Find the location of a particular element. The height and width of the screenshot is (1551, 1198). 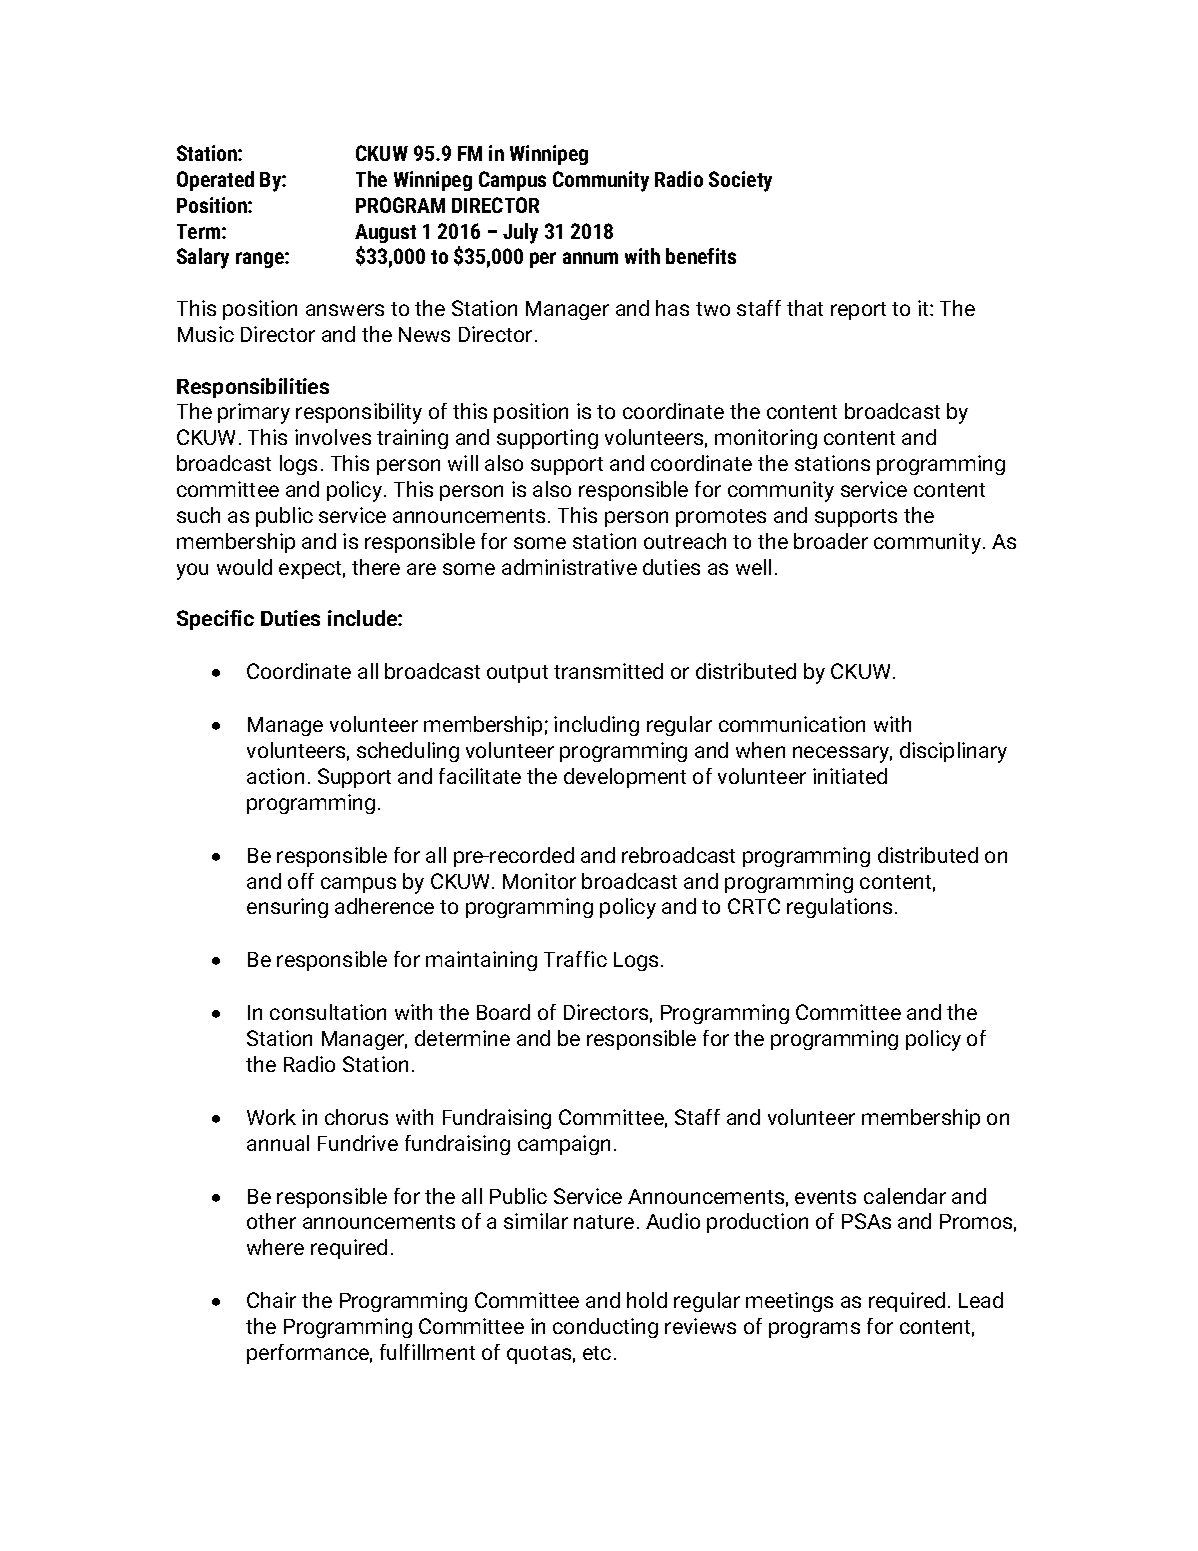

broader is located at coordinates (831, 541).
